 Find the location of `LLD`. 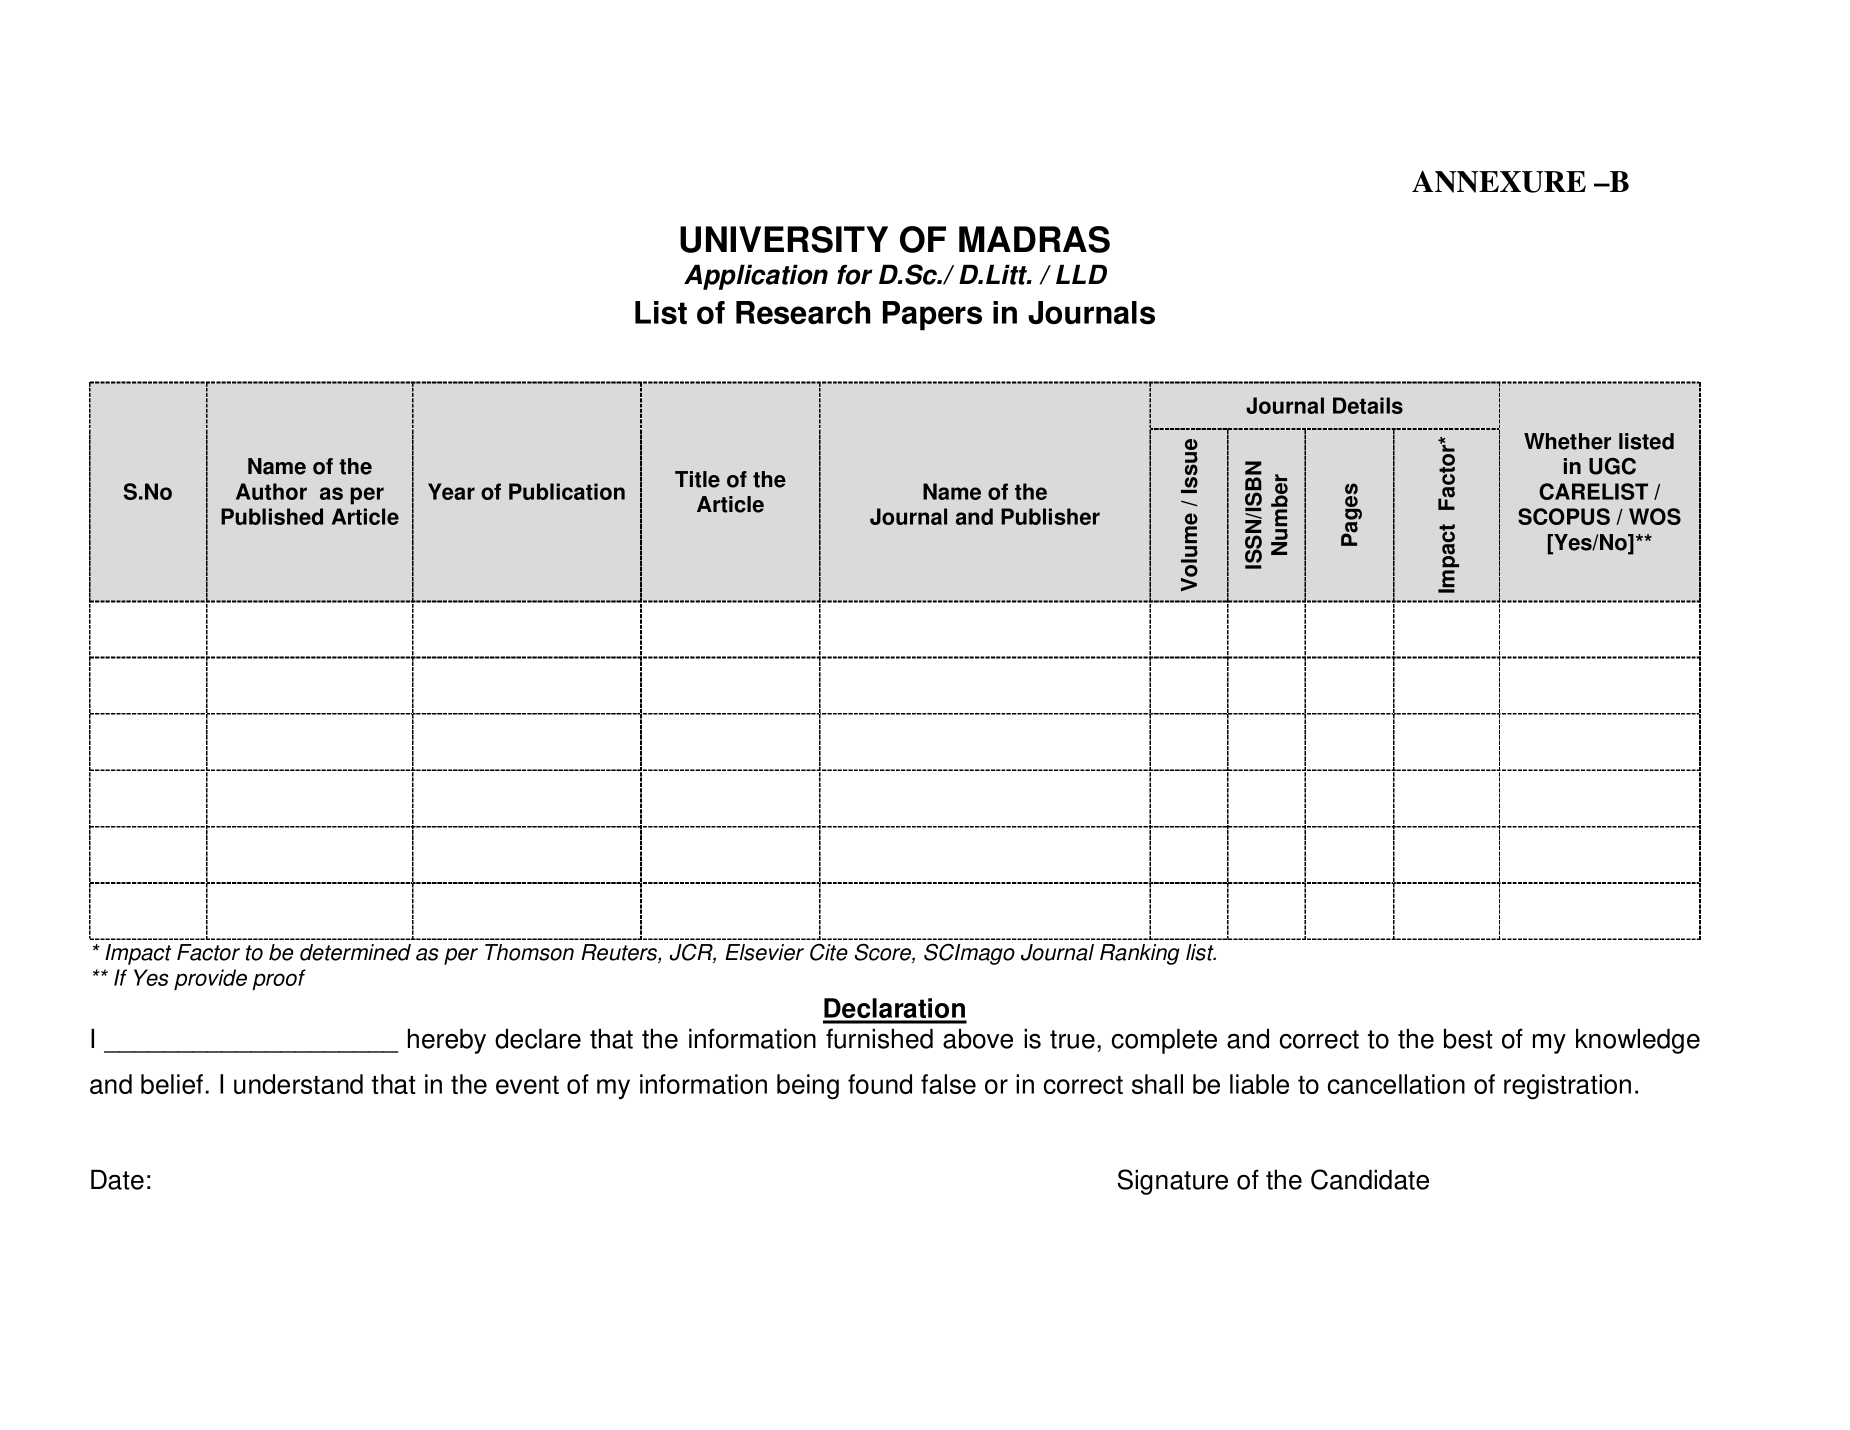

LLD is located at coordinates (1081, 274).
